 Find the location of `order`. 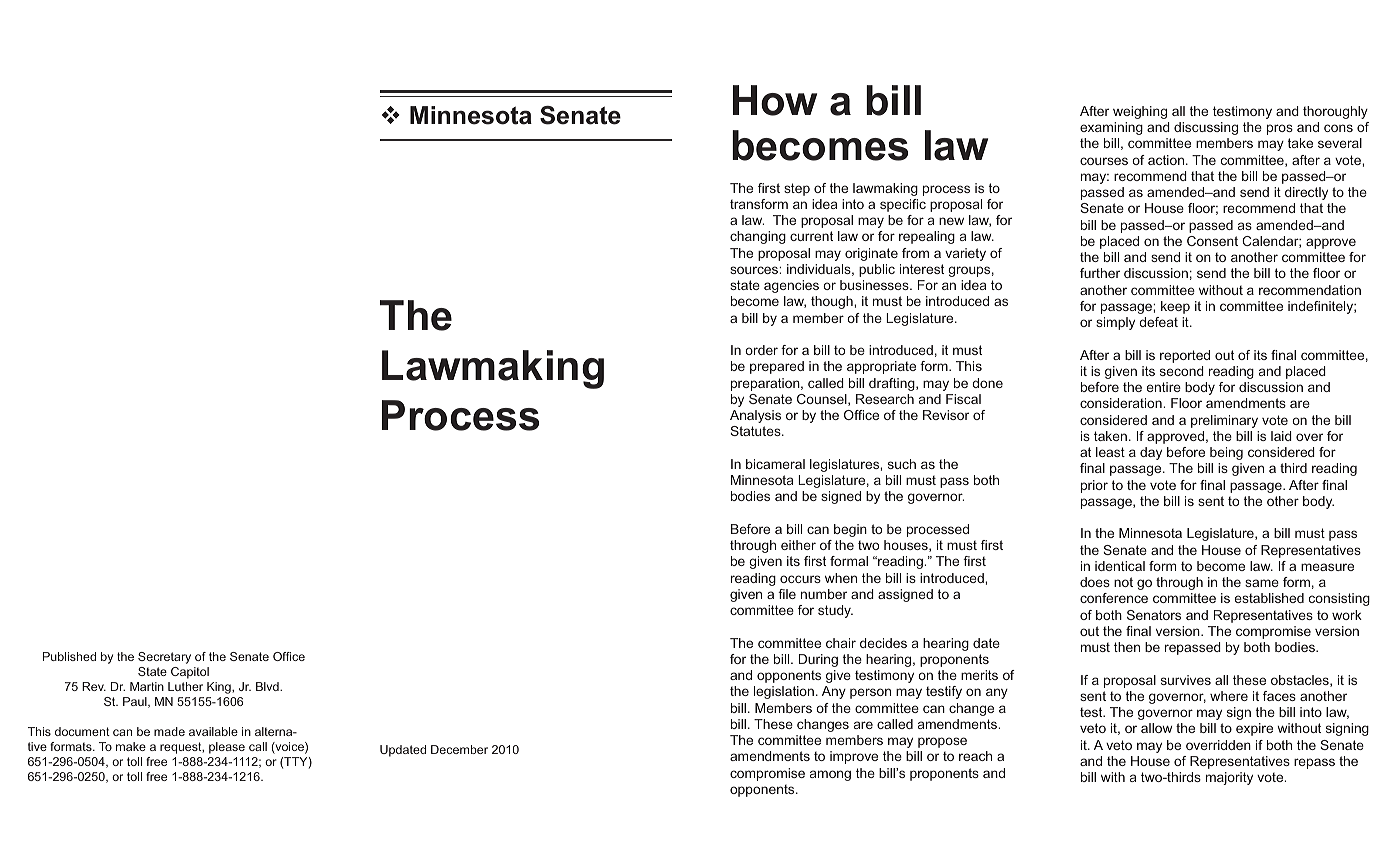

order is located at coordinates (761, 350).
